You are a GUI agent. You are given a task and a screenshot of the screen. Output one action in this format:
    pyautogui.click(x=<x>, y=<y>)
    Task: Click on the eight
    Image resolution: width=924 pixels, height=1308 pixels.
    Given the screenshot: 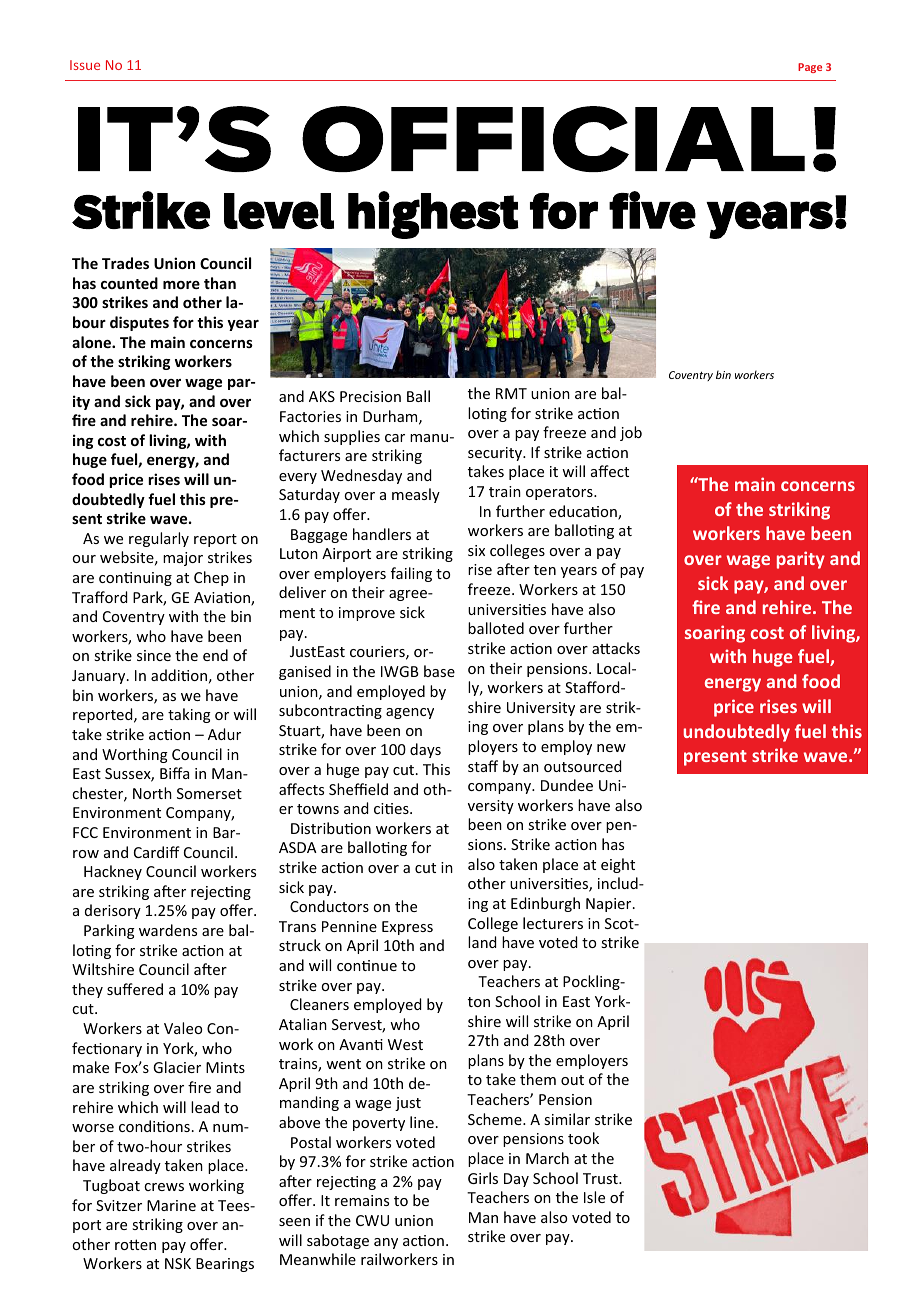 What is the action you would take?
    pyautogui.click(x=618, y=865)
